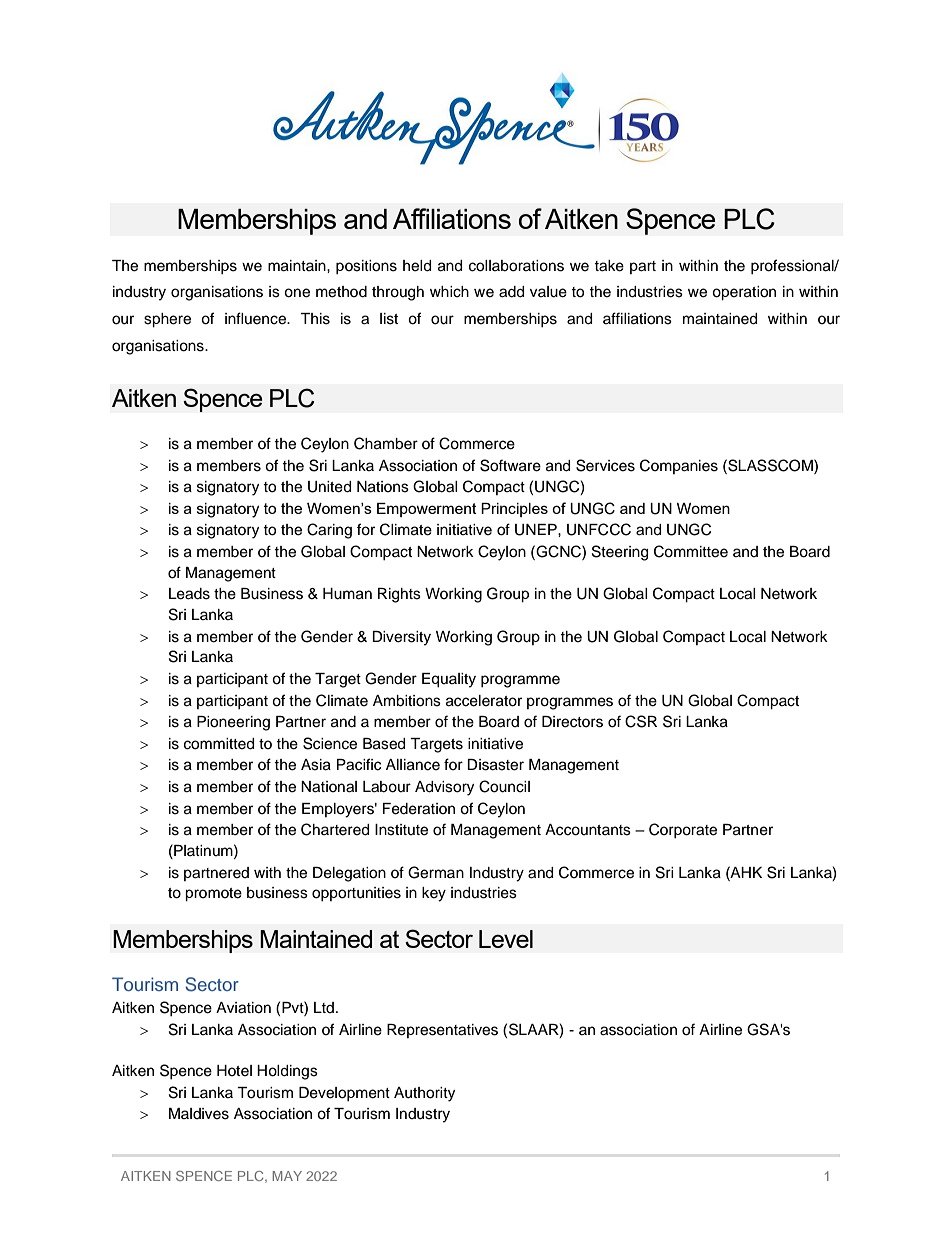 The height and width of the screenshot is (1233, 952). Describe the element at coordinates (213, 895) in the screenshot. I see `promote` at that location.
